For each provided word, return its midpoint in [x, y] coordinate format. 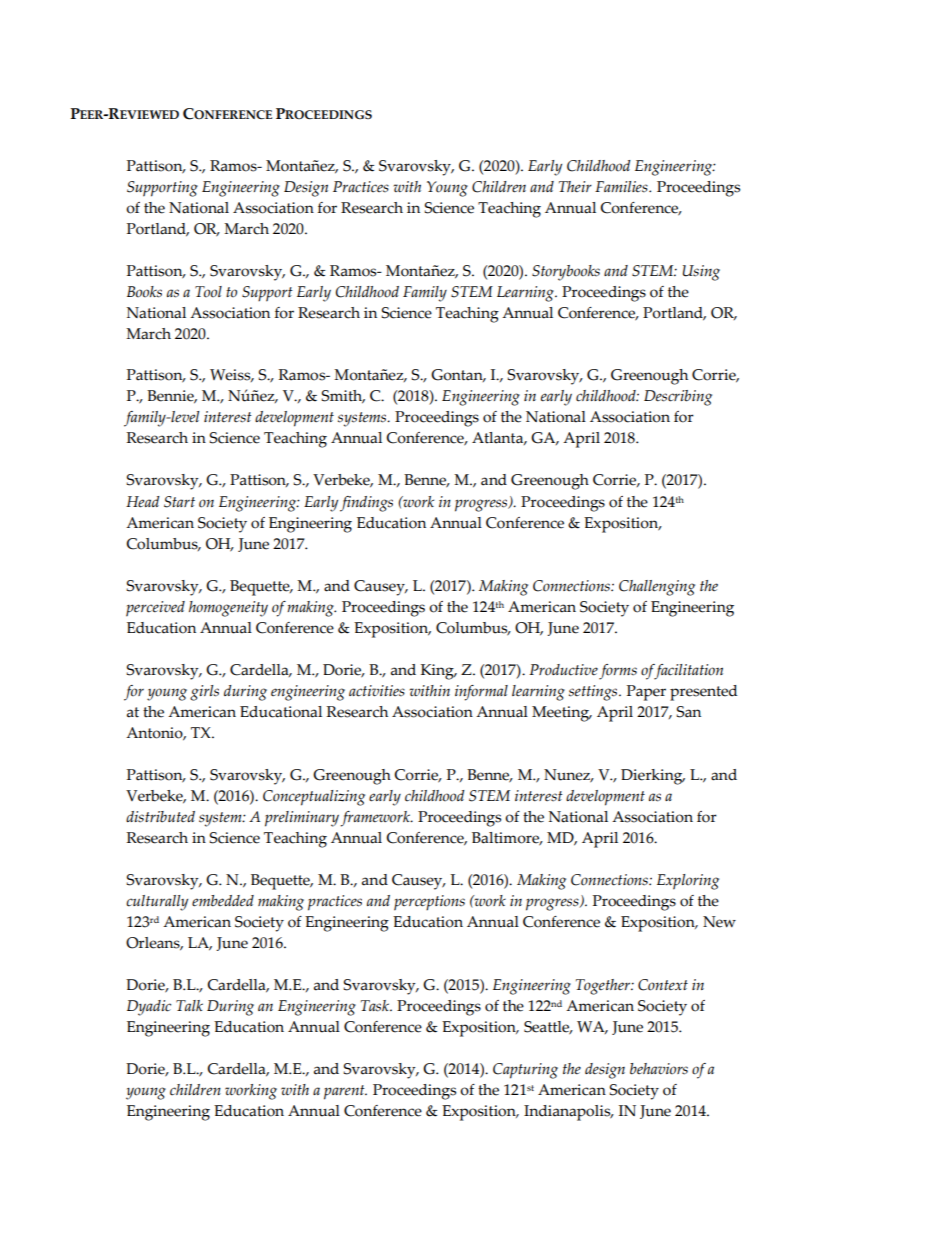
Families [622, 187]
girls [204, 693]
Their [575, 186]
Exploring [688, 882]
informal [481, 693]
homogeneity [228, 609]
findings [366, 504]
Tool [208, 291]
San [688, 712]
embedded [223, 901]
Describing [678, 398]
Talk [189, 1005]
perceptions [429, 903]
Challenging [657, 588]
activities [377, 691]
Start [179, 502]
